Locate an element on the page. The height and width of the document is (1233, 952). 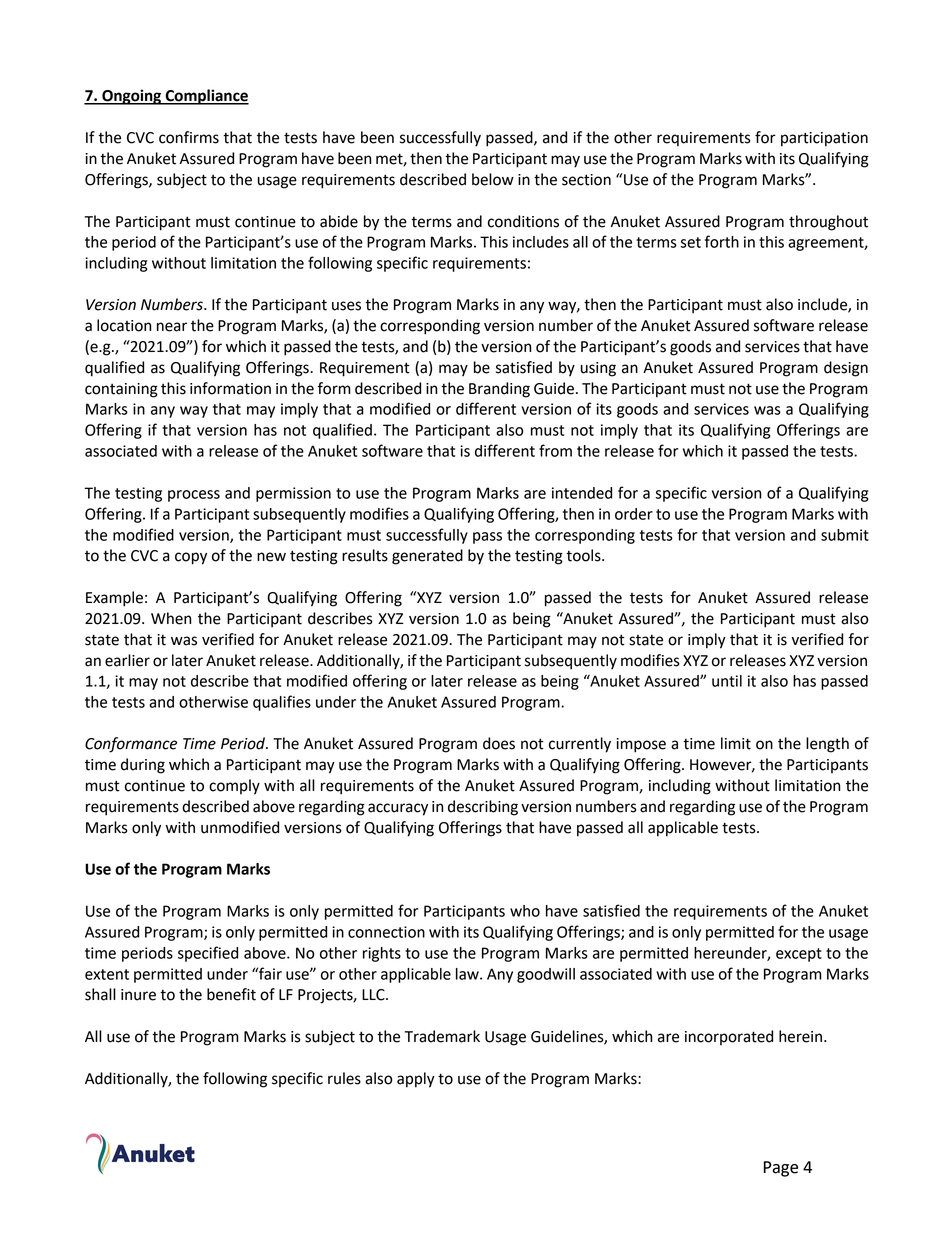
below is located at coordinates (493, 179).
